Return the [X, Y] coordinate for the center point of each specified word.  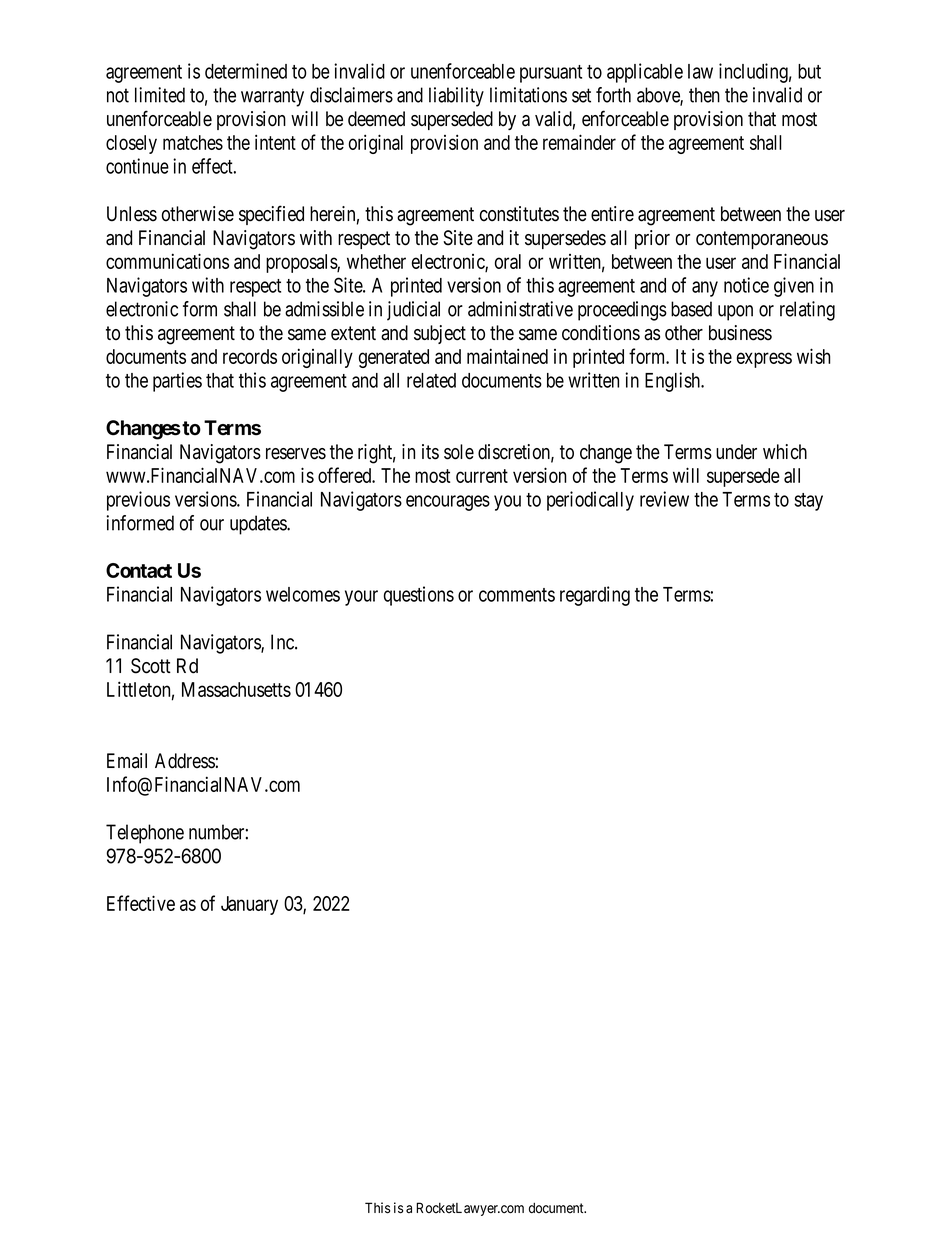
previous [138, 501]
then [704, 95]
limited [160, 95]
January [249, 905]
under [736, 452]
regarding [595, 596]
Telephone [145, 834]
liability [456, 97]
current [482, 476]
